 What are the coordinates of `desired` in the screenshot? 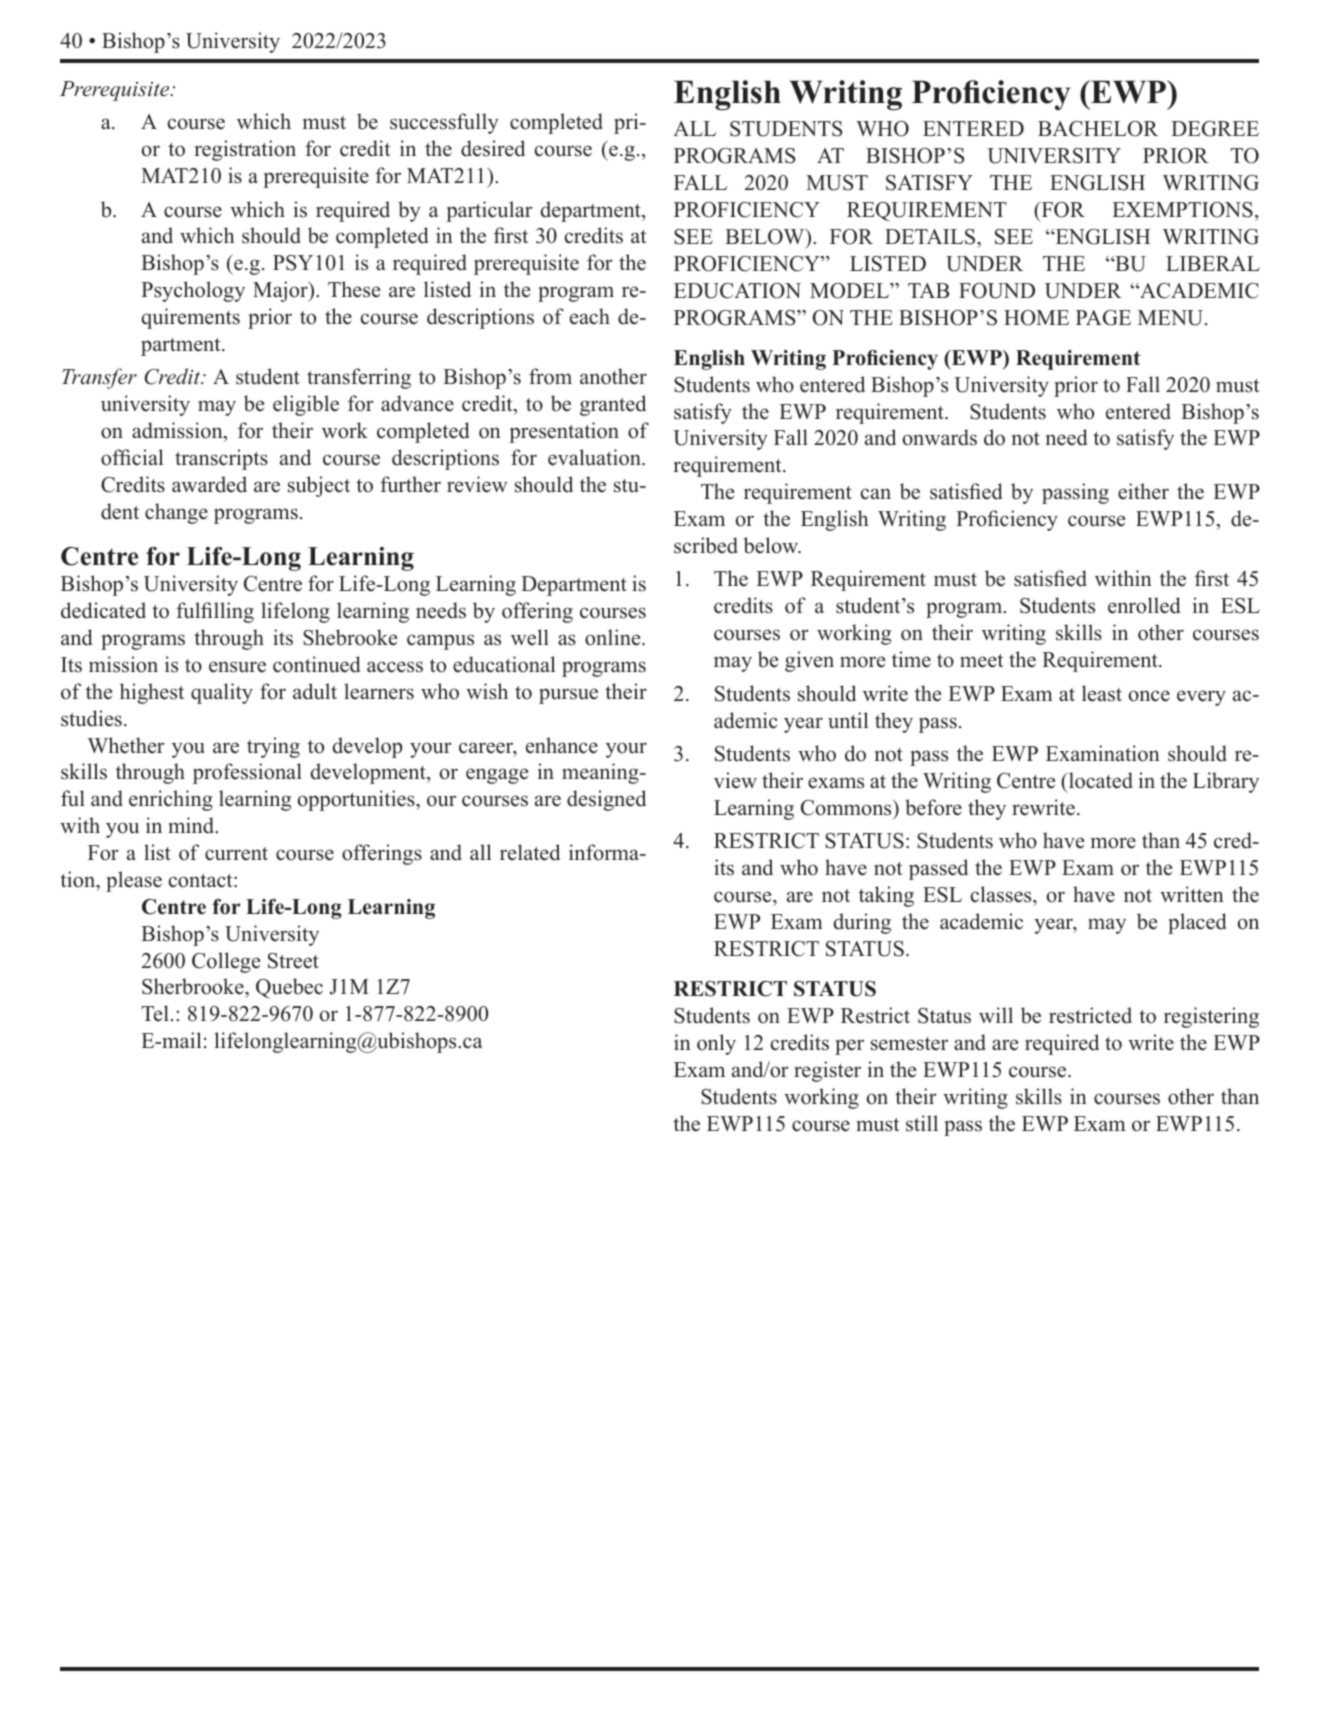 It's located at (493, 148).
